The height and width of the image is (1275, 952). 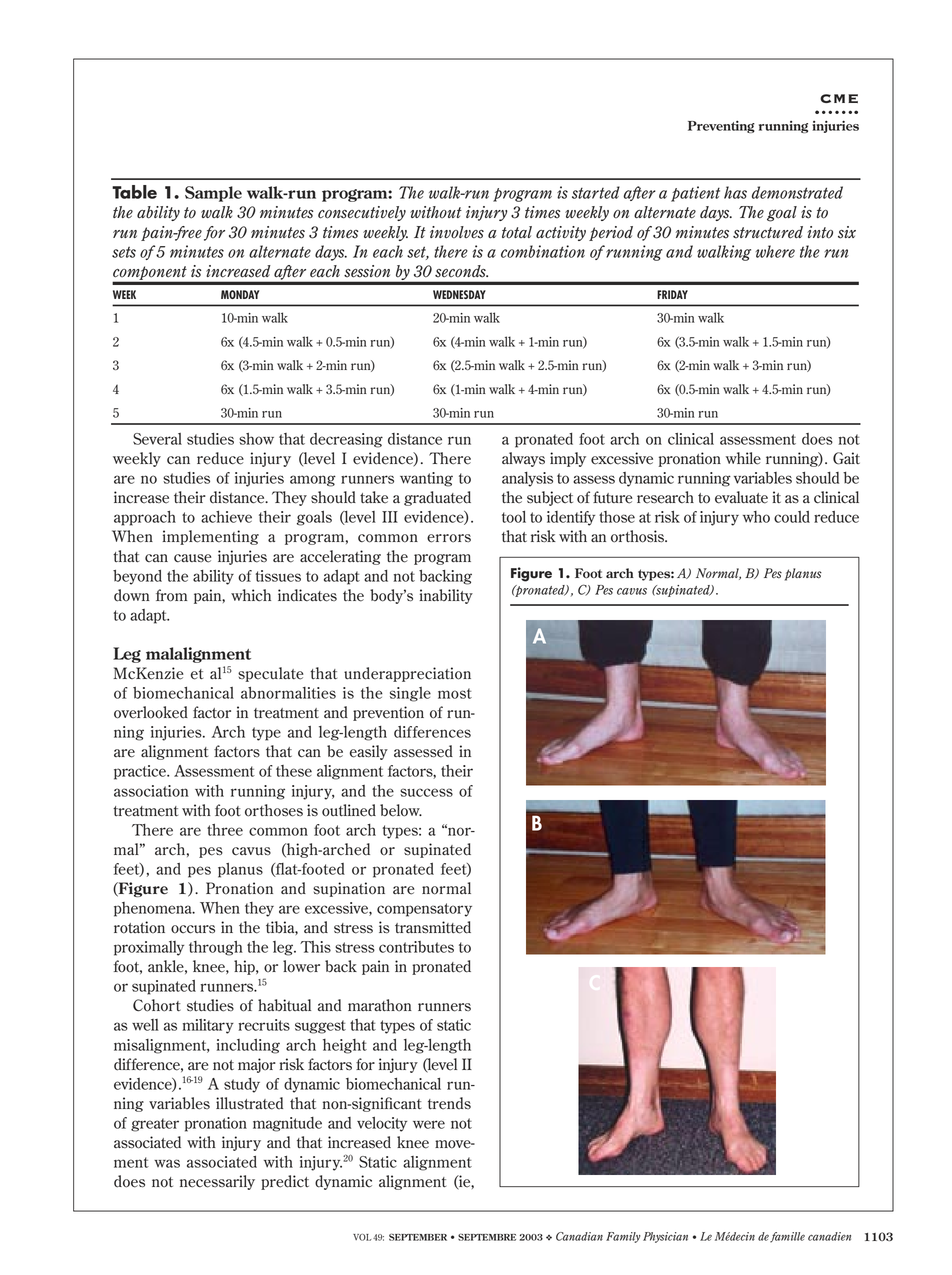 I want to click on involves, so click(x=457, y=232).
